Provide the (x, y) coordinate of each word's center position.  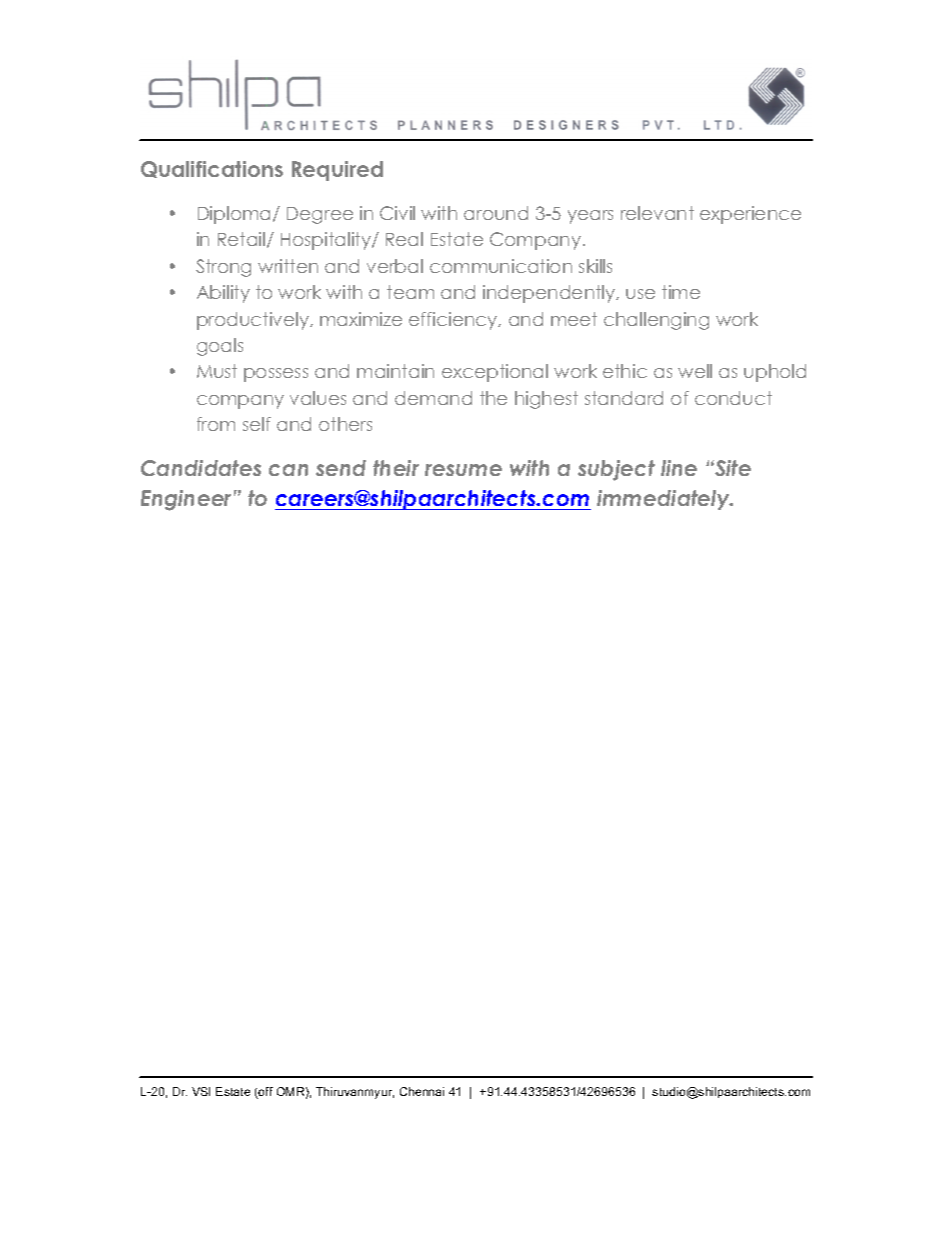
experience (750, 215)
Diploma (236, 215)
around (496, 213)
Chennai (422, 1091)
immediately (664, 500)
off (265, 1093)
